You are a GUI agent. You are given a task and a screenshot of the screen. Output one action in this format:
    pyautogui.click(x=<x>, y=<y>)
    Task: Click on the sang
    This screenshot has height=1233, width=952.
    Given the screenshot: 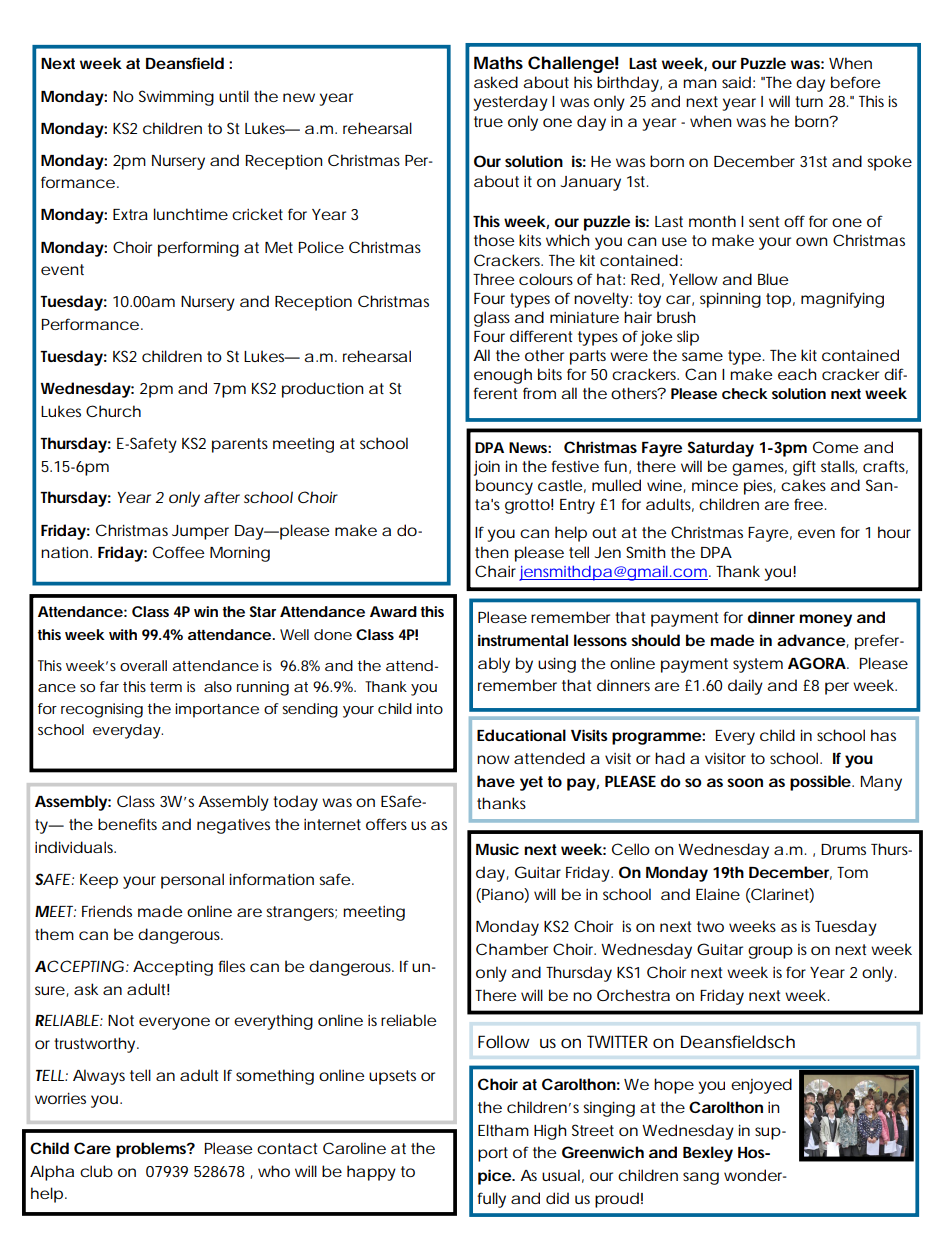 What is the action you would take?
    pyautogui.click(x=701, y=1178)
